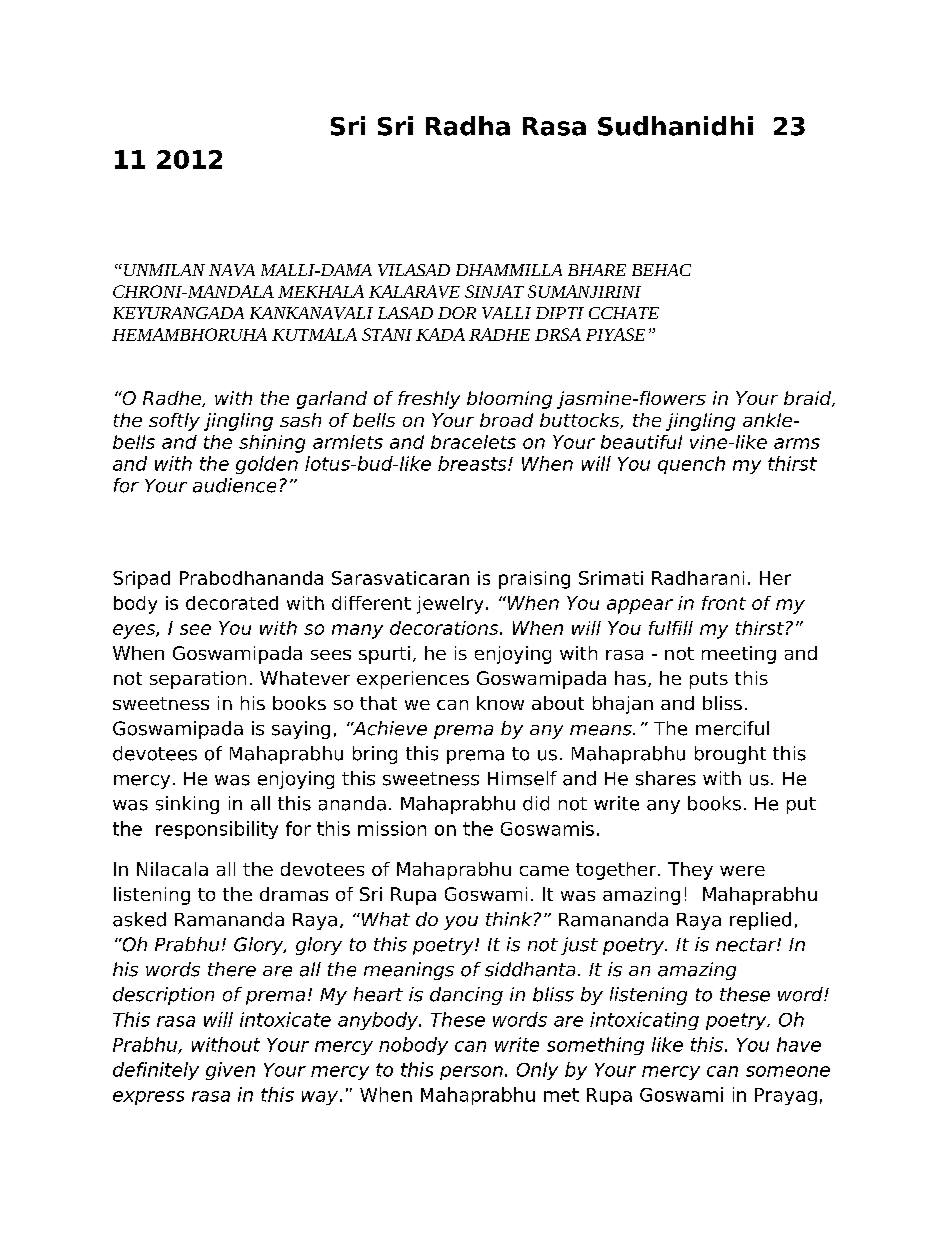 Image resolution: width=952 pixels, height=1233 pixels. I want to click on separation, so click(198, 680).
